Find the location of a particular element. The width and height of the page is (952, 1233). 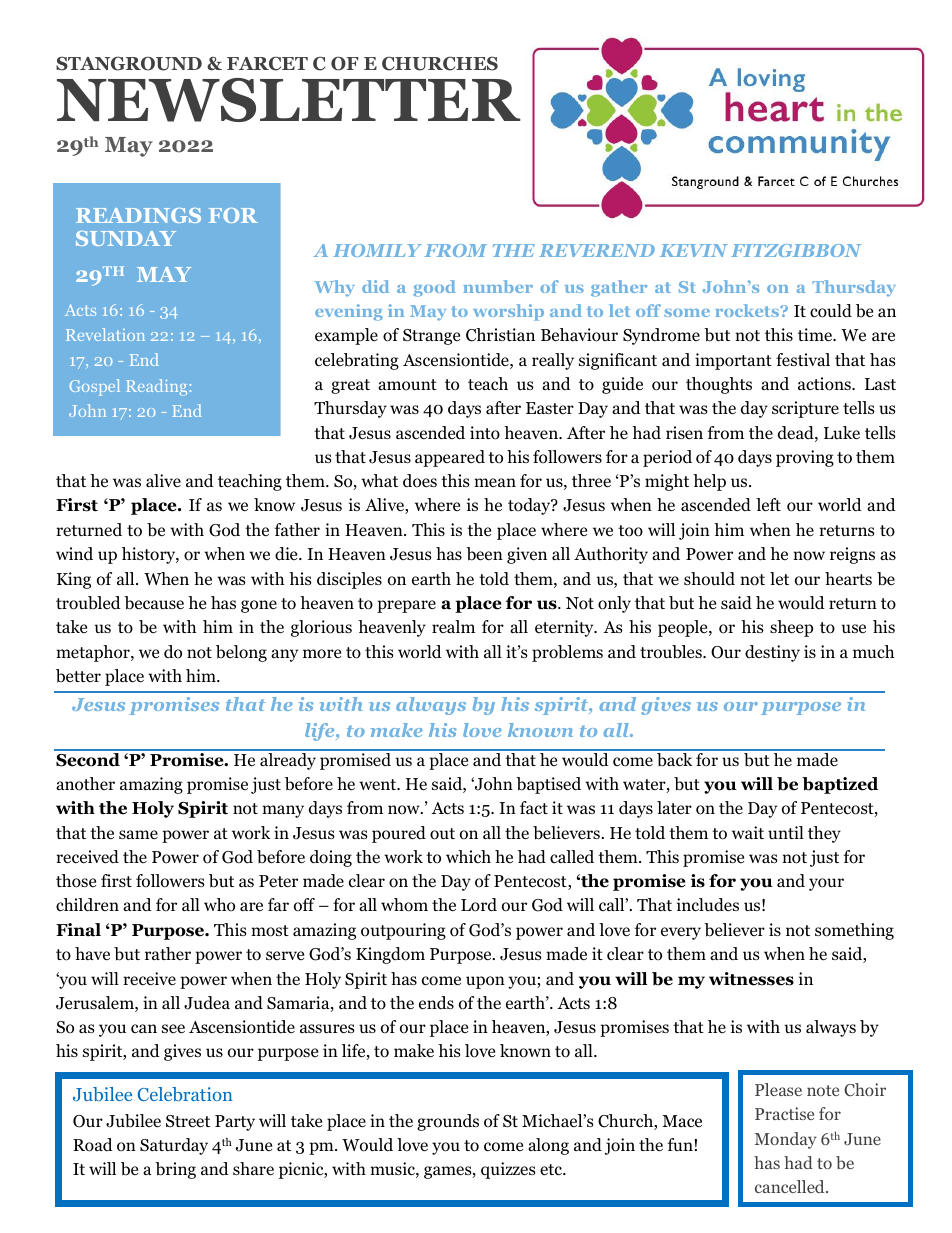

quizzes is located at coordinates (508, 1170).
